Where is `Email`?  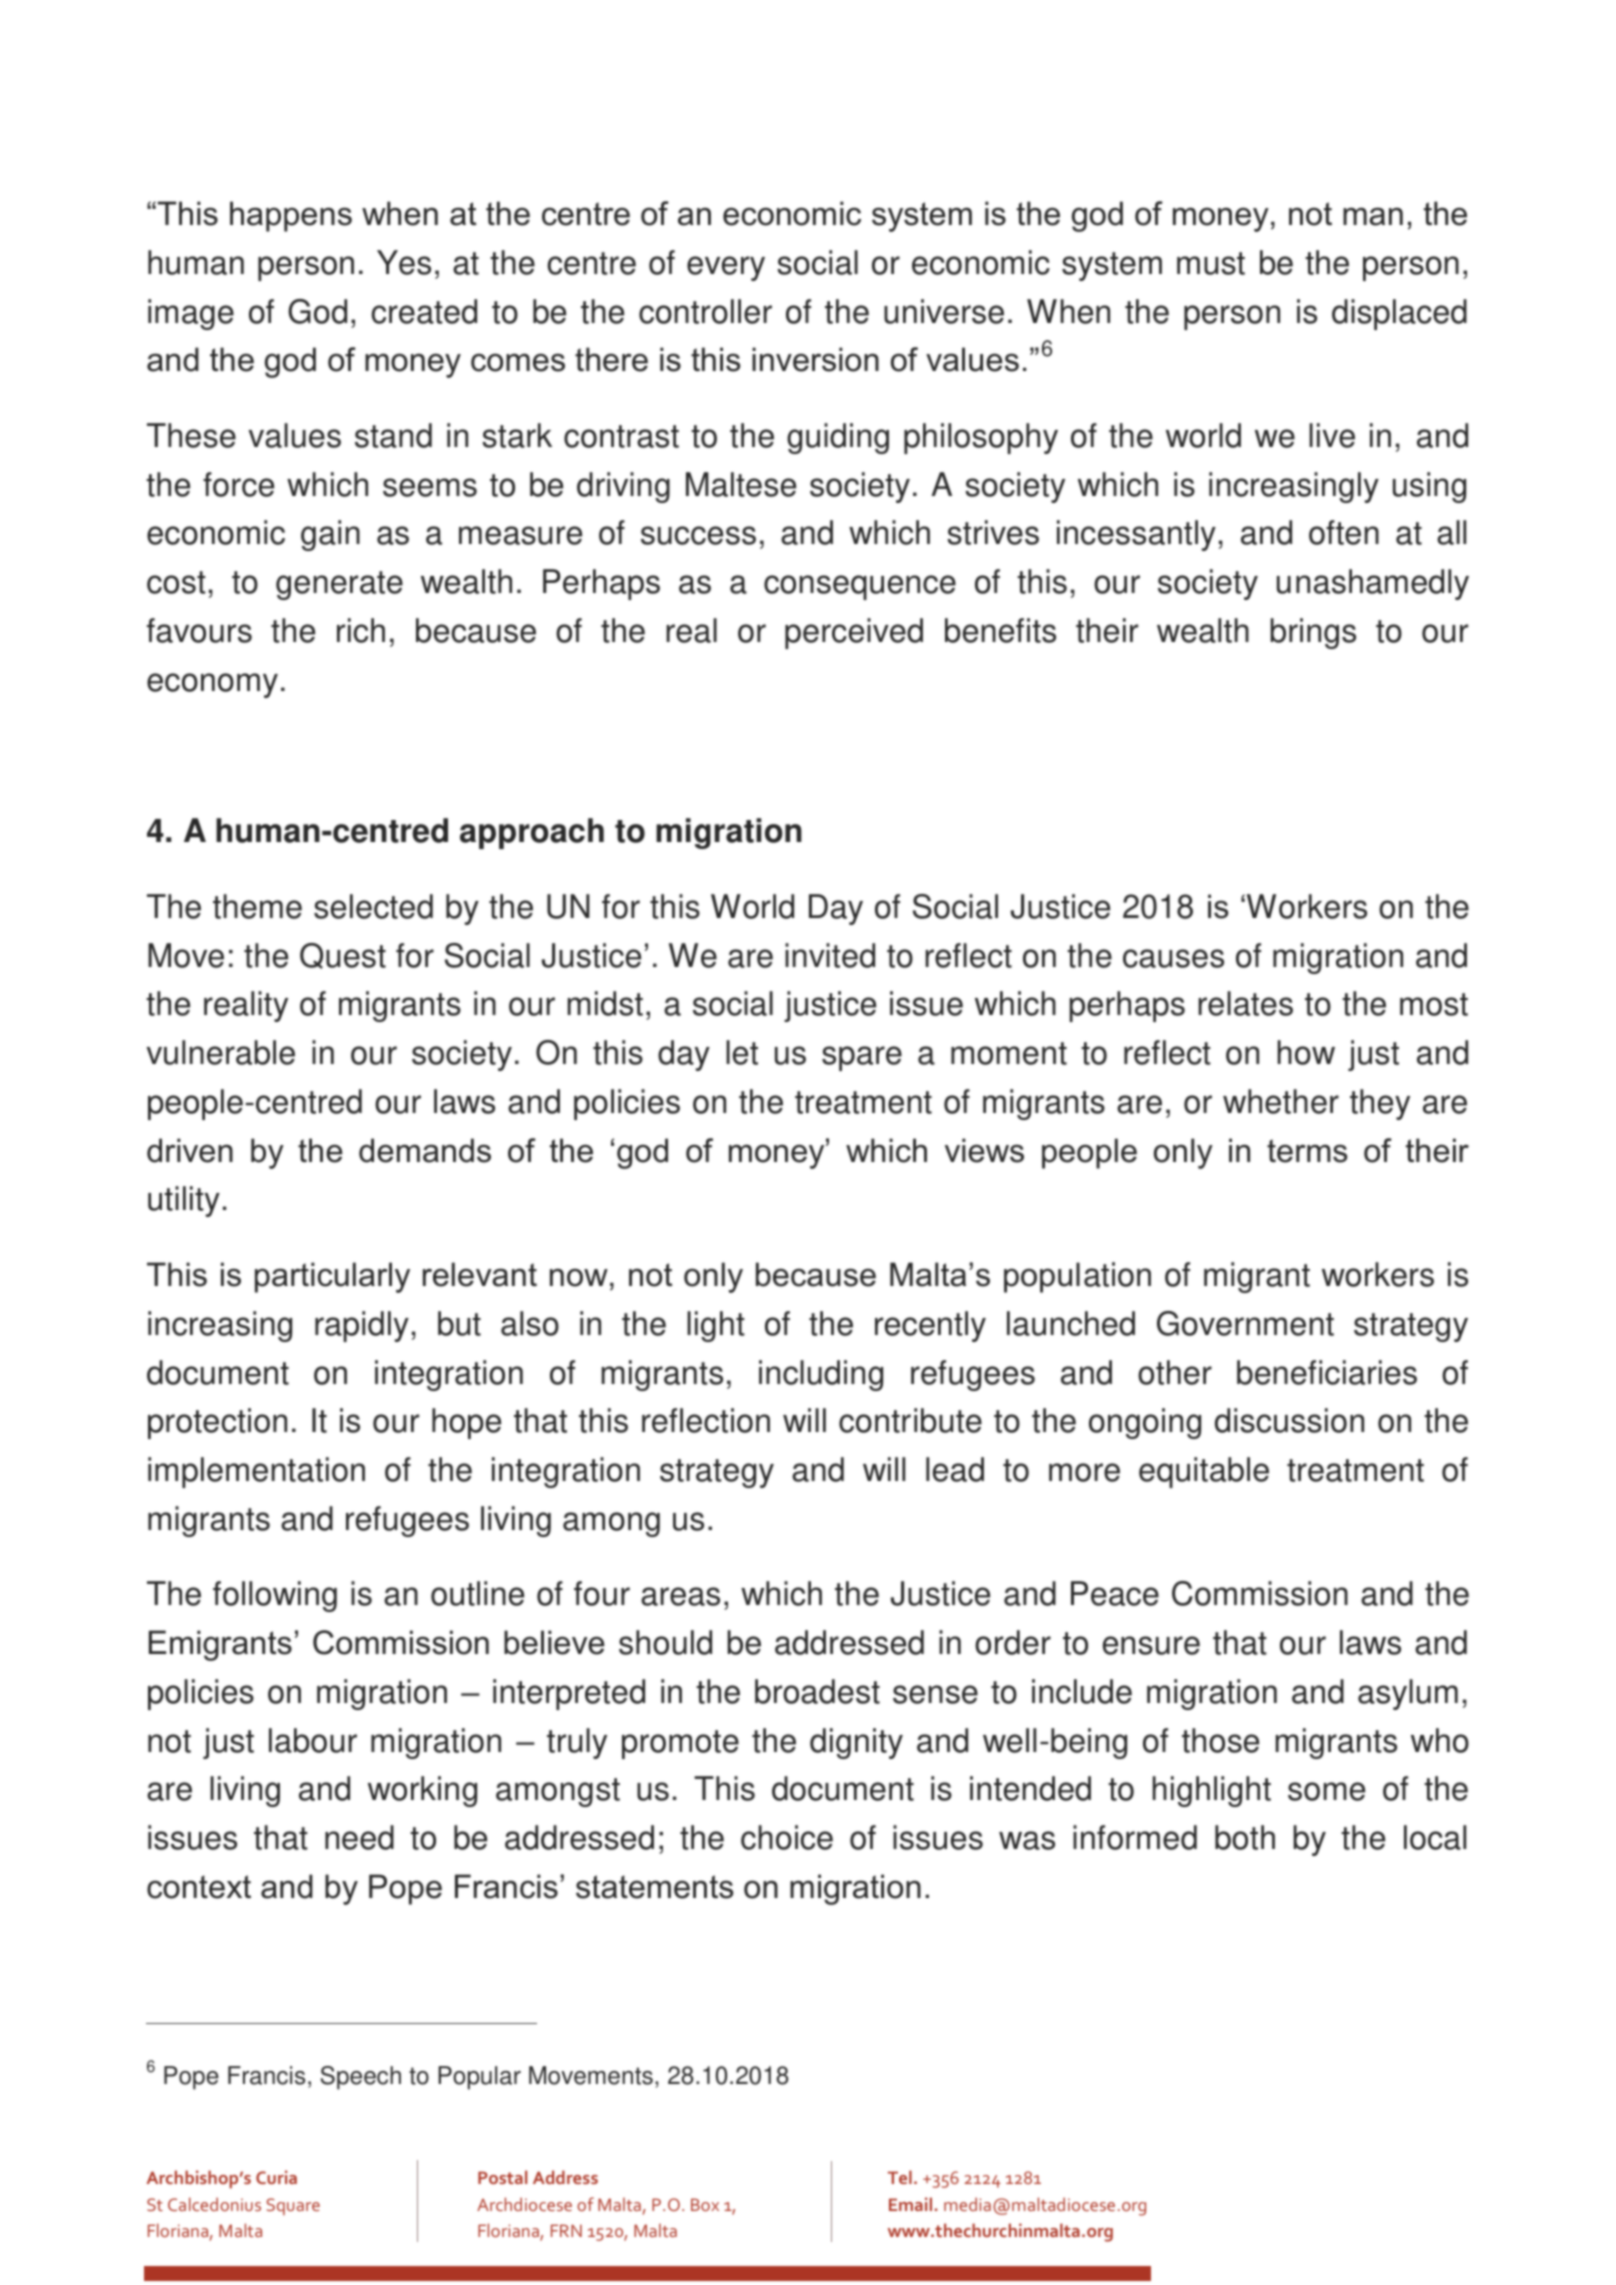 Email is located at coordinates (910, 2204).
